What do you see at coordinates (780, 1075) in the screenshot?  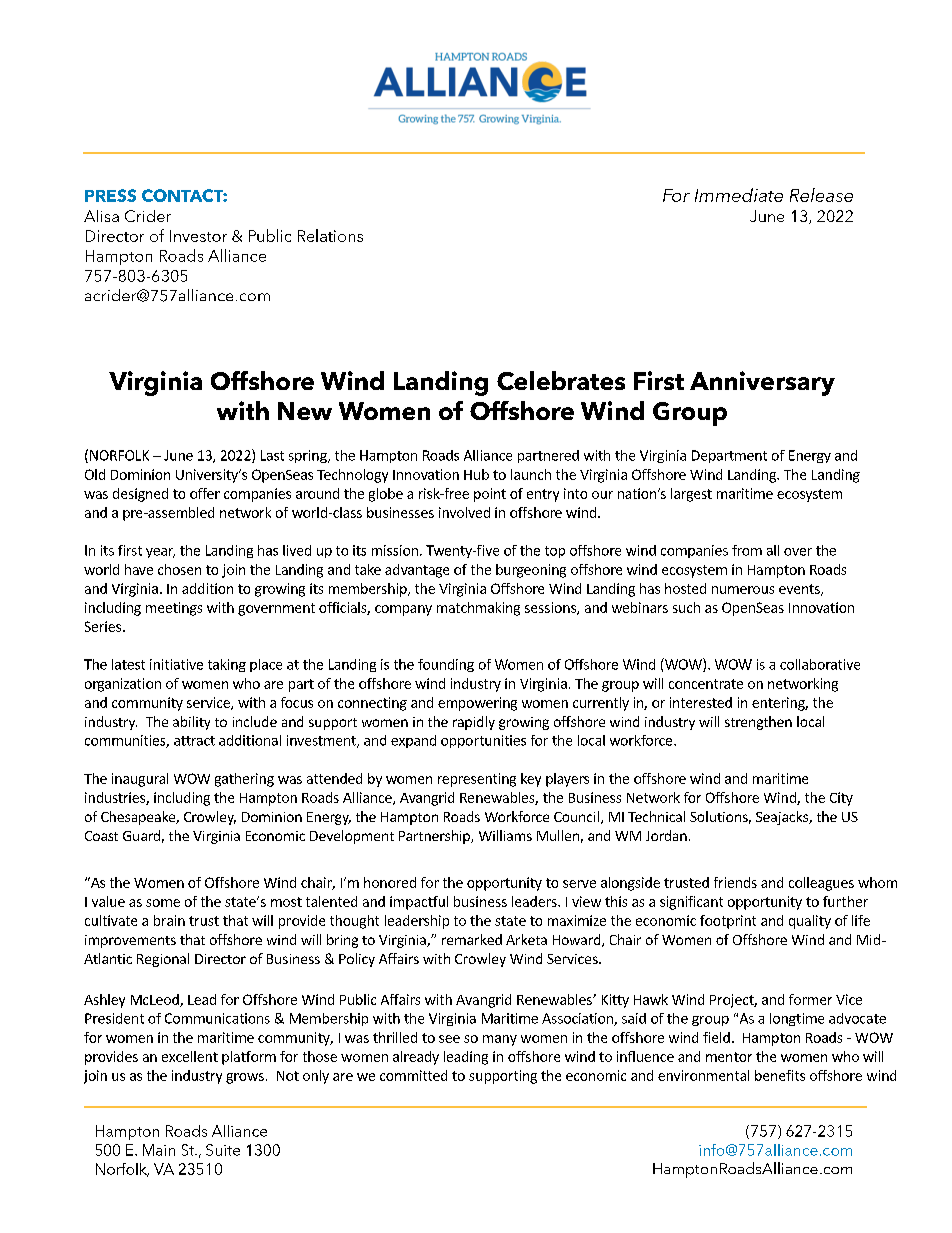 I see `benefits` at bounding box center [780, 1075].
